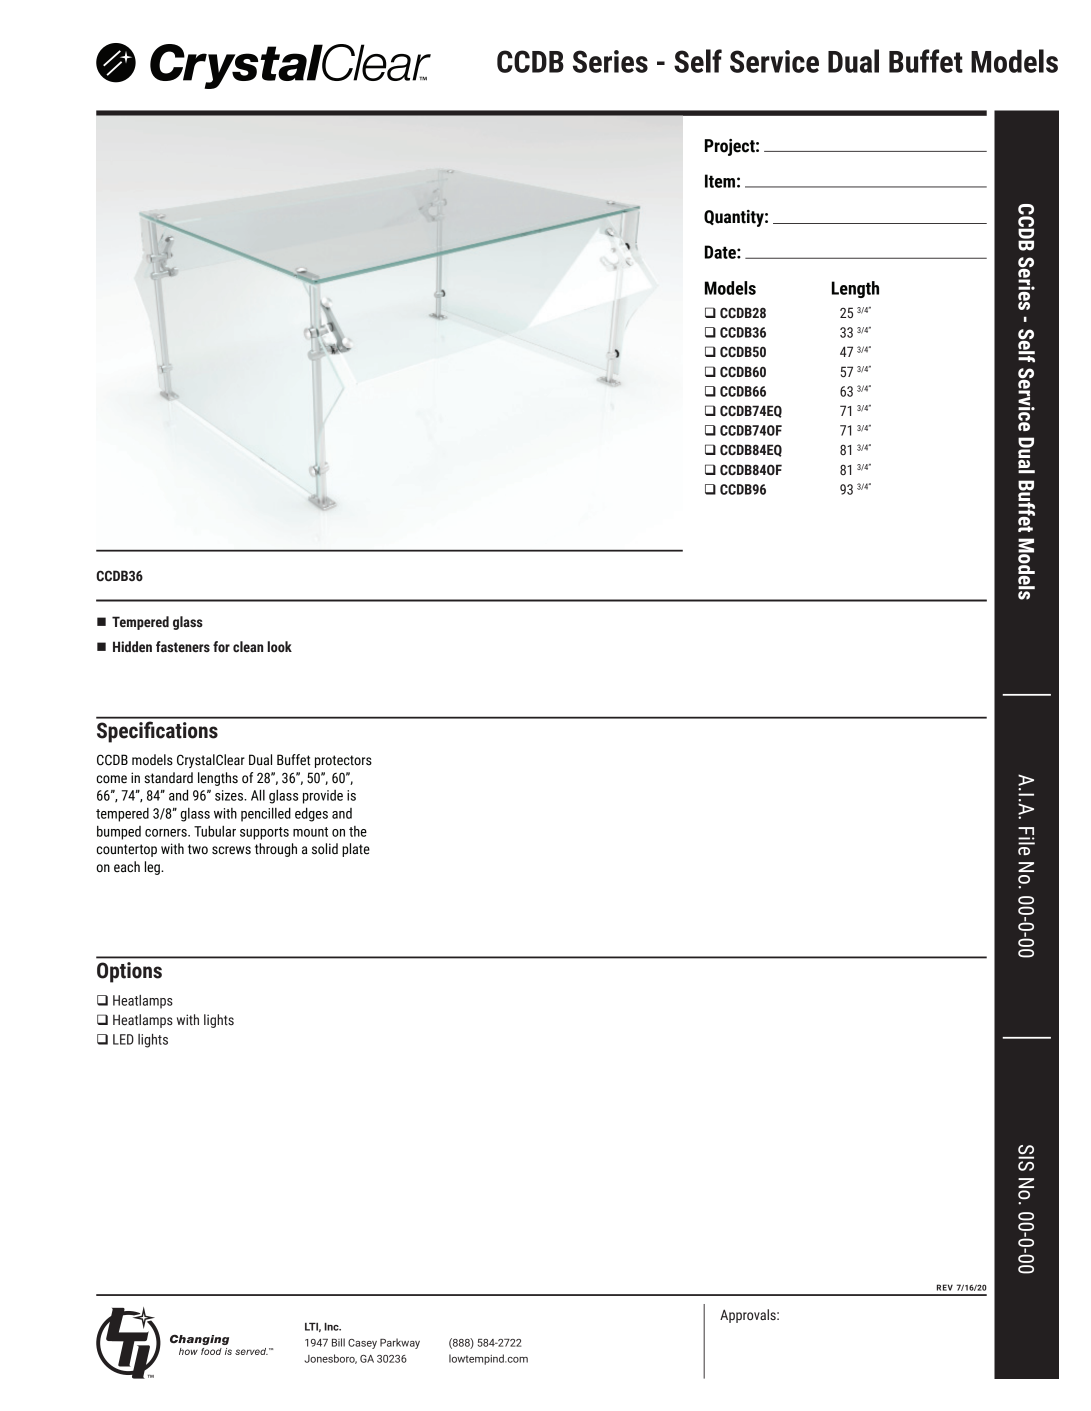 This page has height=1411, width=1091. Describe the element at coordinates (276, 850) in the page. I see `through` at that location.
